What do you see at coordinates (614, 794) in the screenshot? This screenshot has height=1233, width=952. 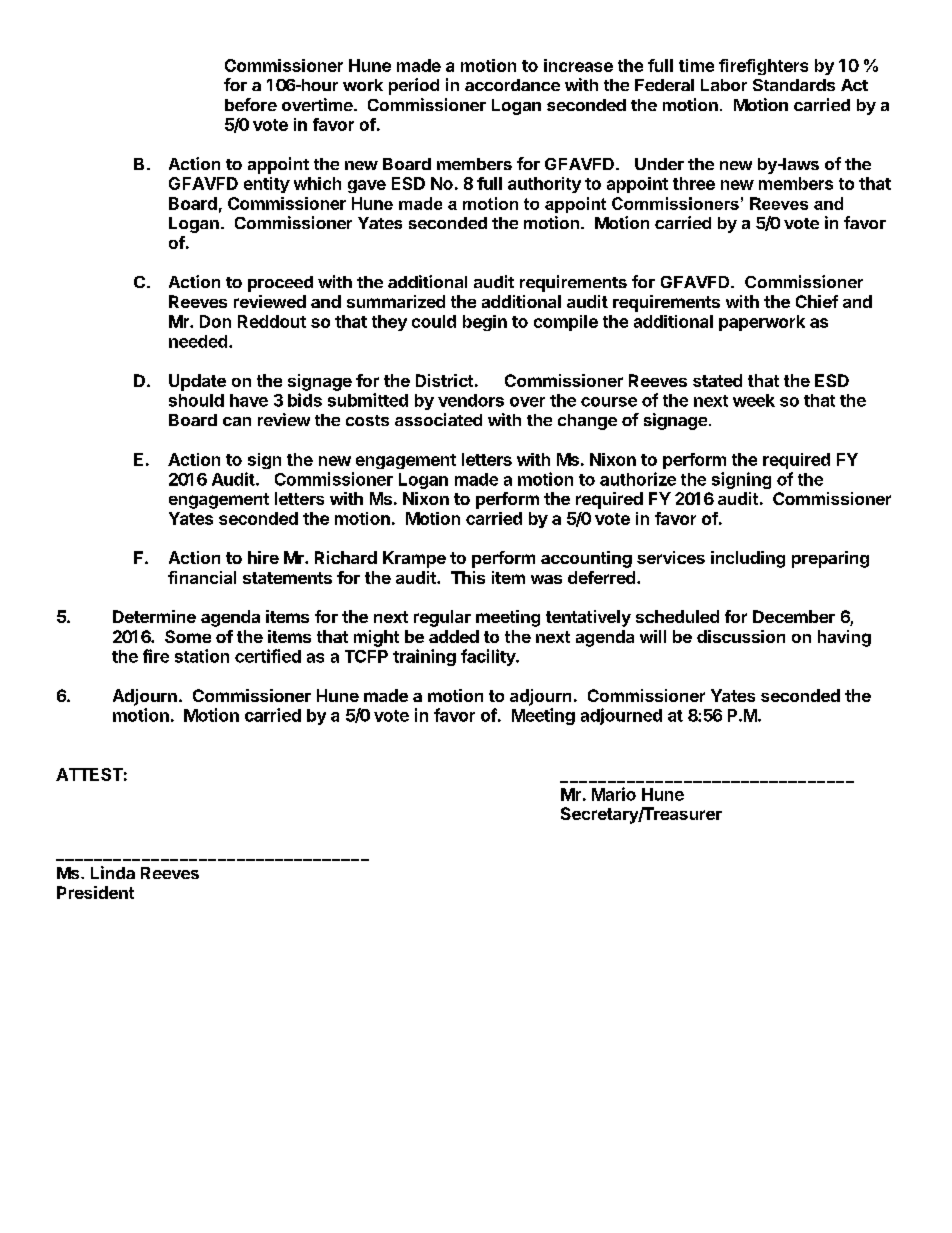 I see `Mario` at bounding box center [614, 794].
